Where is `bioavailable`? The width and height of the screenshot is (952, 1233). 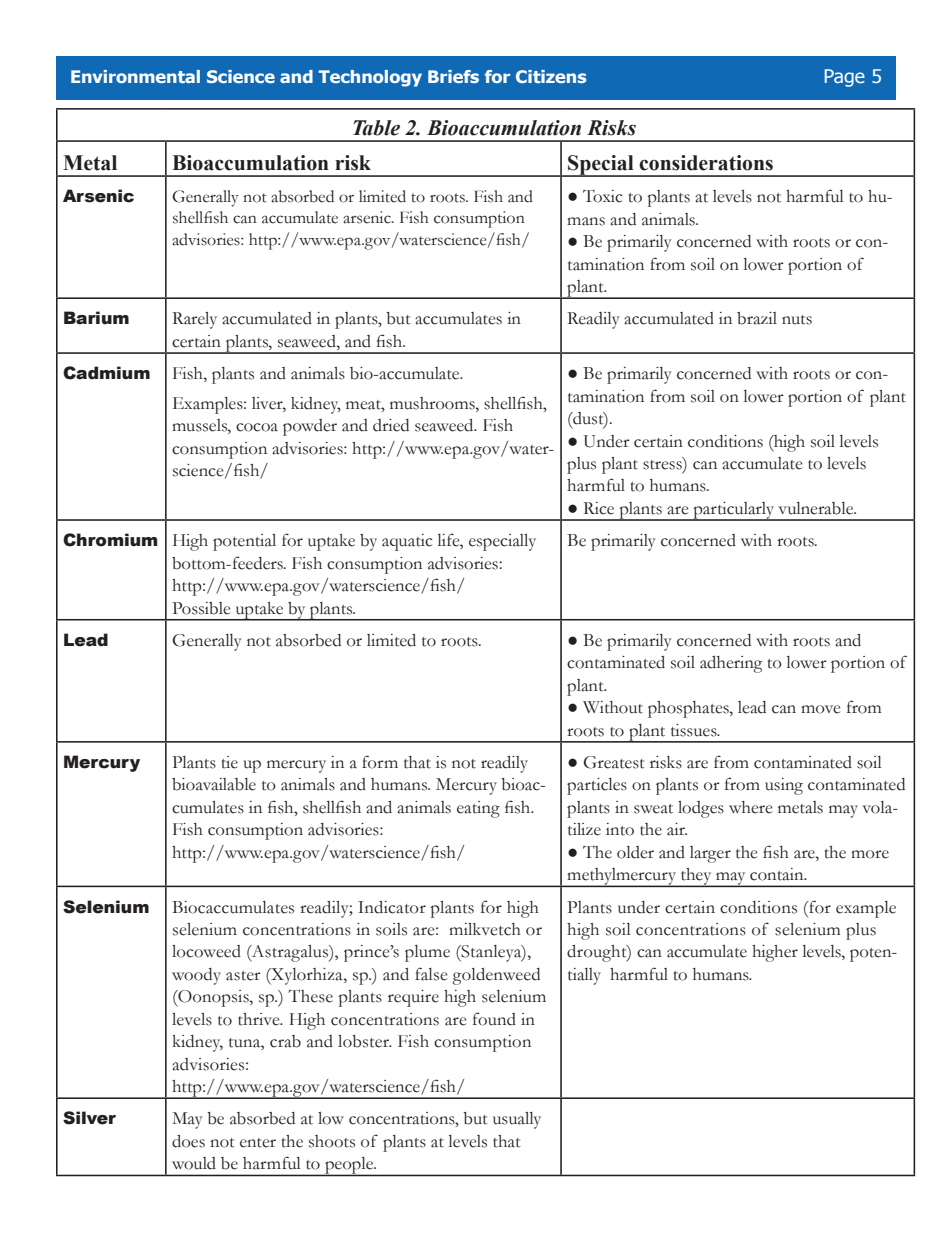
bioavailable is located at coordinates (214, 784).
